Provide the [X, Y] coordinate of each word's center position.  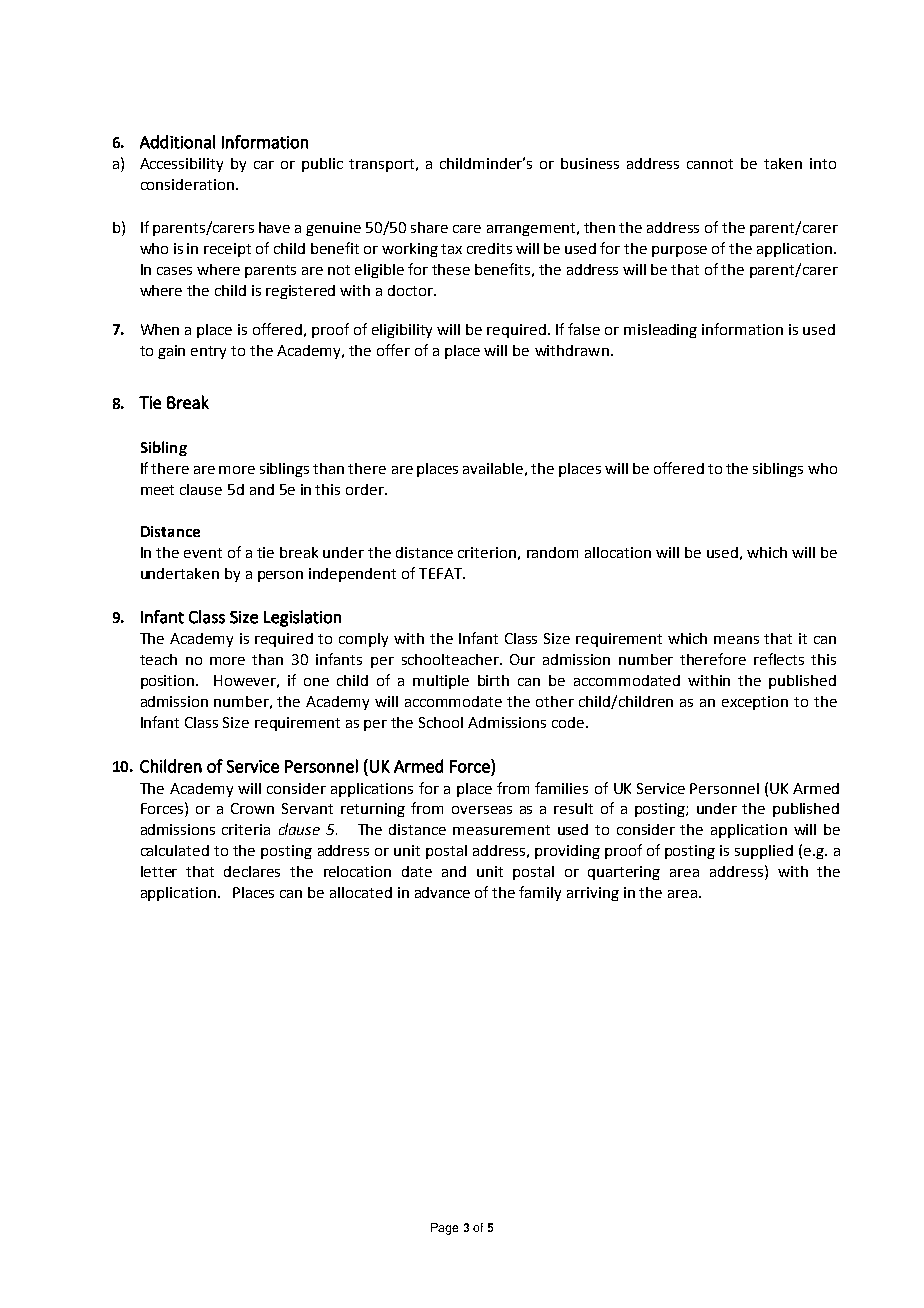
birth [493, 680]
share [429, 227]
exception [755, 703]
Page [444, 1229]
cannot [710, 164]
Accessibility [181, 165]
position [169, 682]
